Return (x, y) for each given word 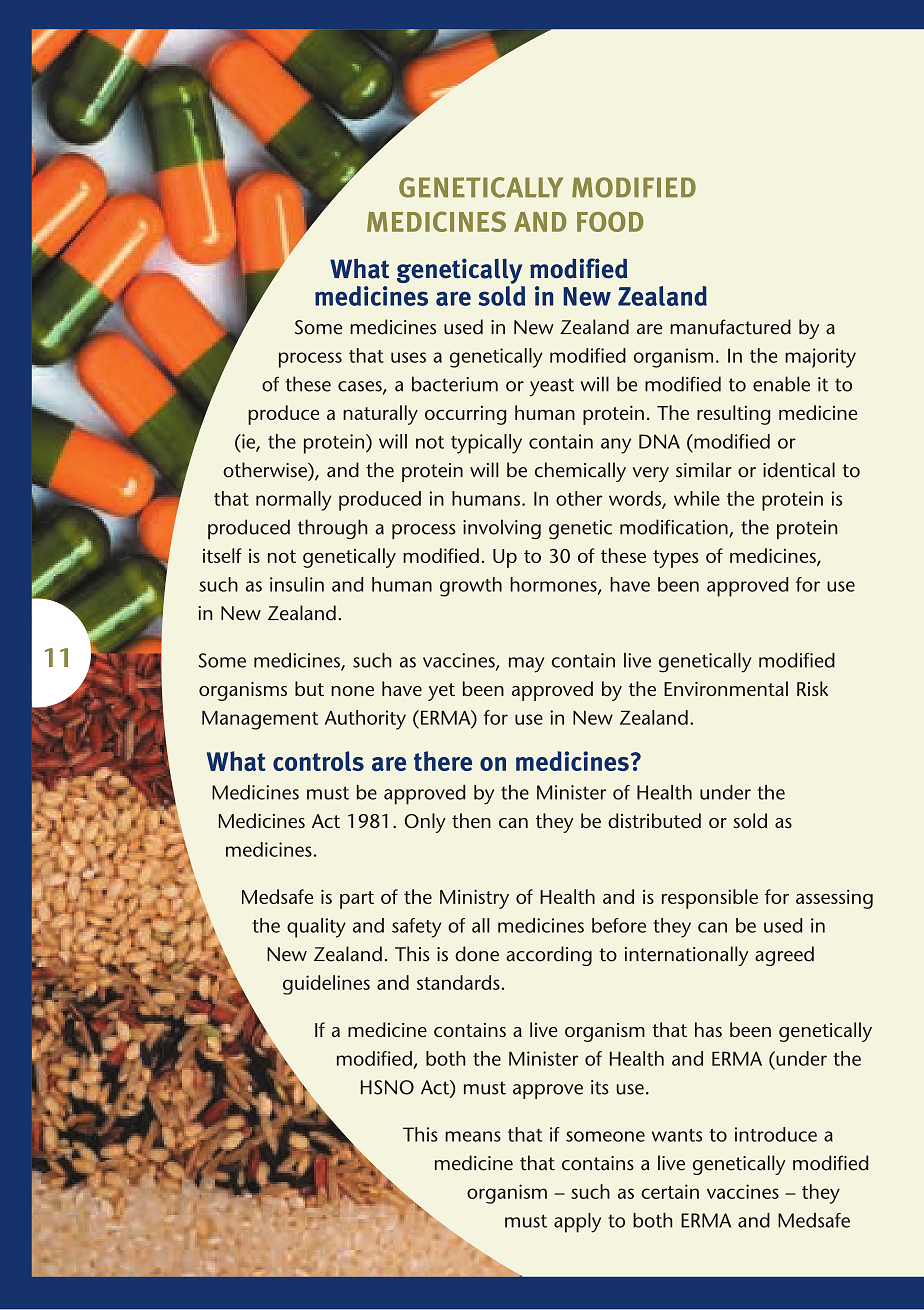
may (526, 665)
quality (316, 928)
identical (799, 470)
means (473, 1136)
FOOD (610, 222)
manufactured (730, 327)
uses (408, 357)
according (549, 956)
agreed (784, 956)
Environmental (726, 688)
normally (294, 501)
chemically (580, 472)
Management (260, 720)
